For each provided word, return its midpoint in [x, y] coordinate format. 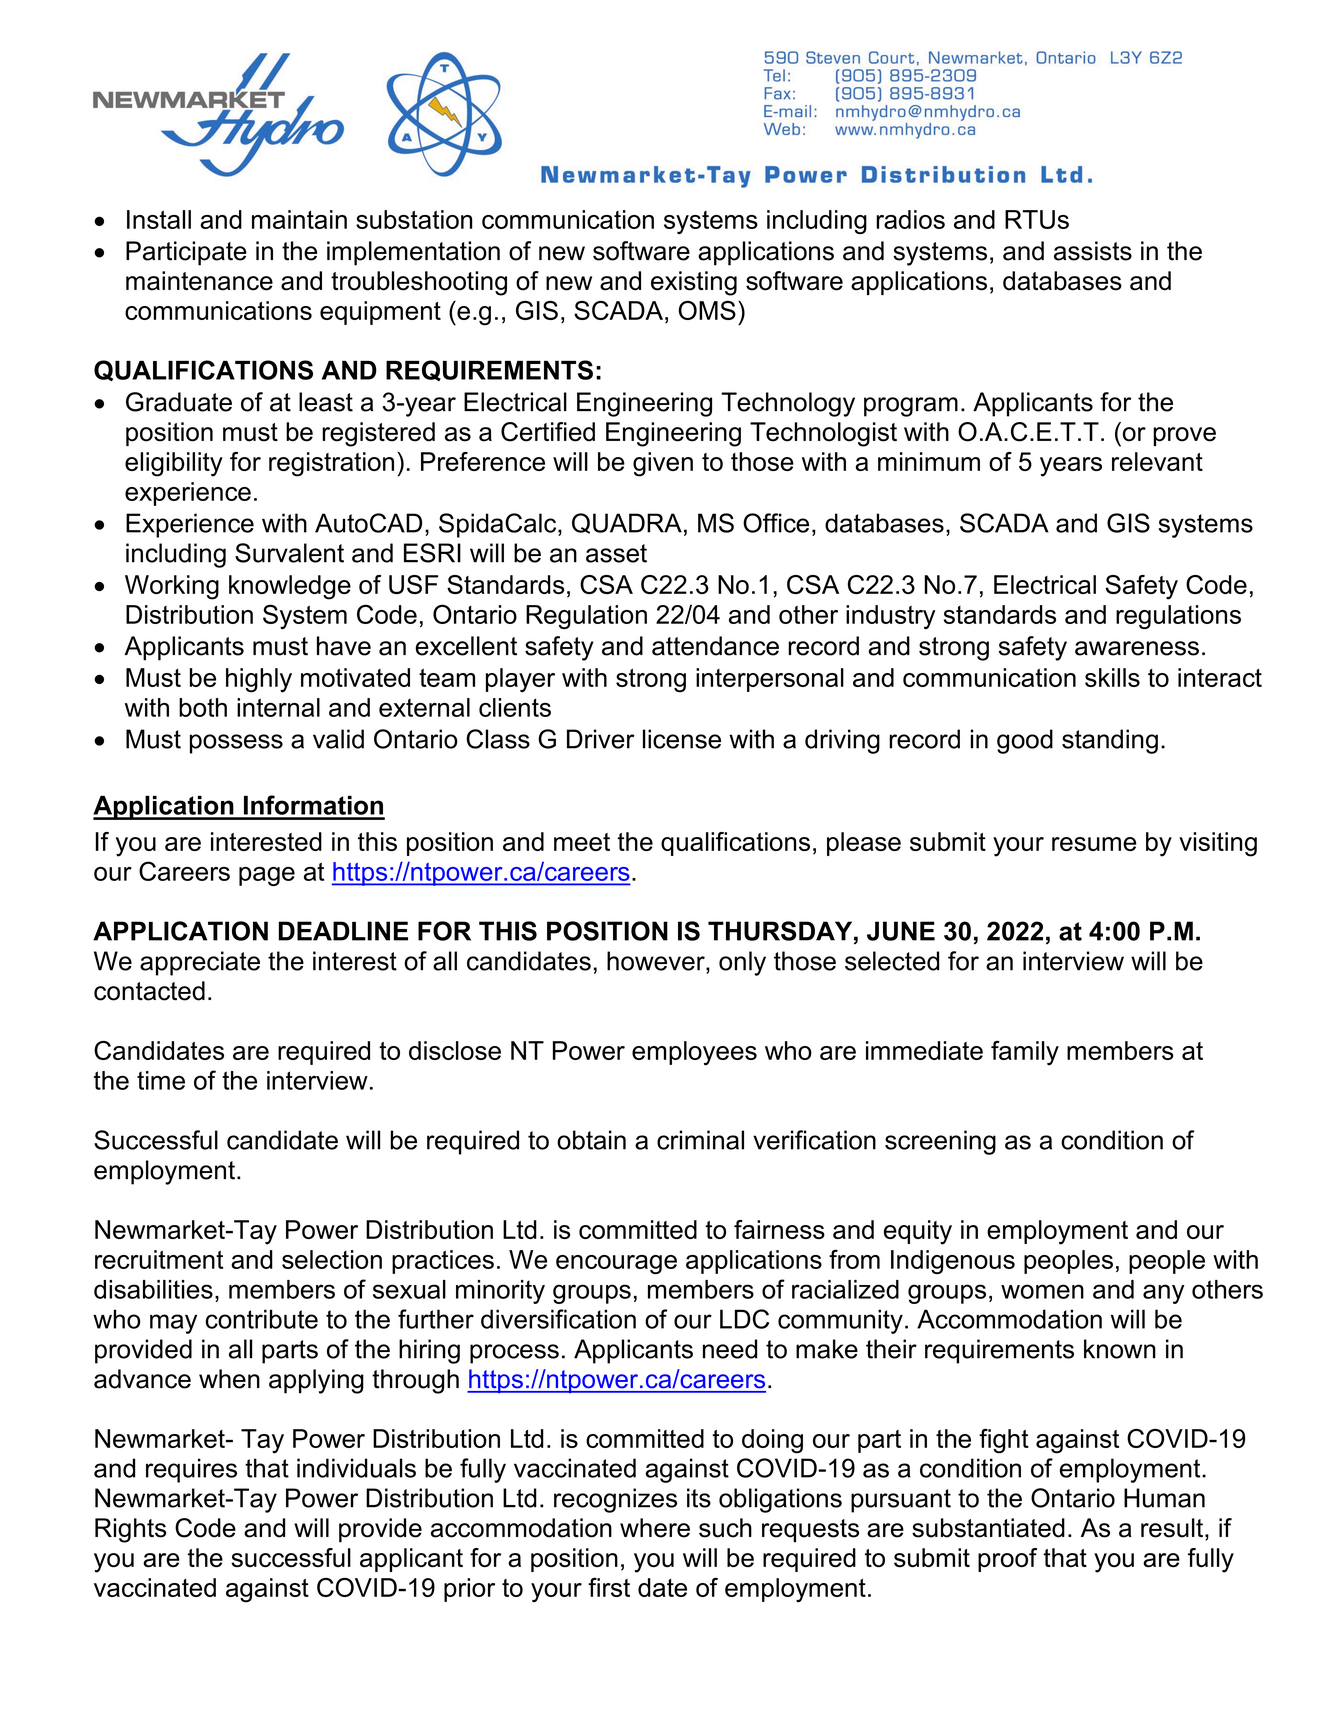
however [657, 961]
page [267, 876]
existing [694, 283]
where [655, 1528]
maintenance [199, 281]
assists [1093, 251]
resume [1094, 844]
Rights [130, 1530]
